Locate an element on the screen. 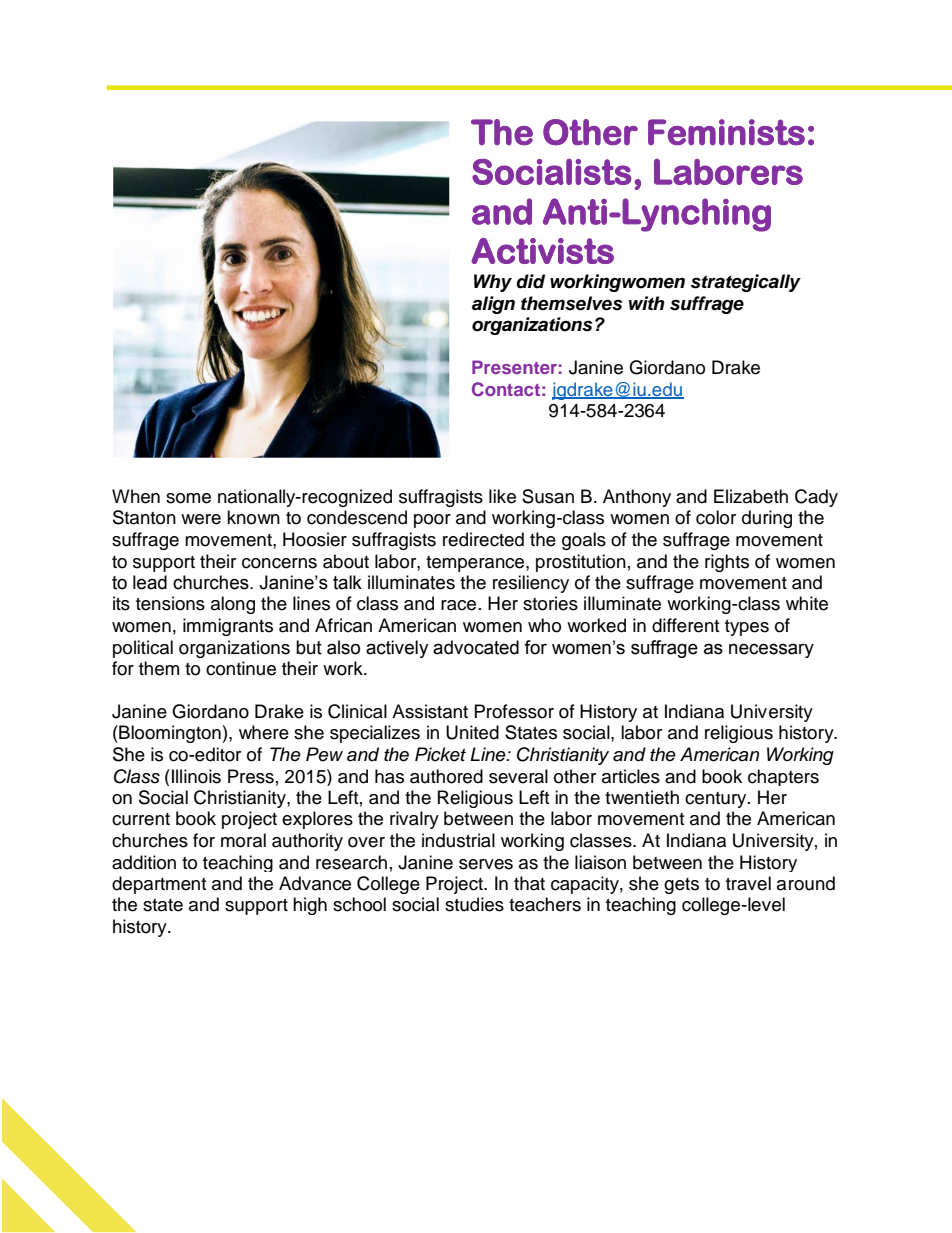 This screenshot has height=1233, width=952. Bloomington is located at coordinates (170, 734).
